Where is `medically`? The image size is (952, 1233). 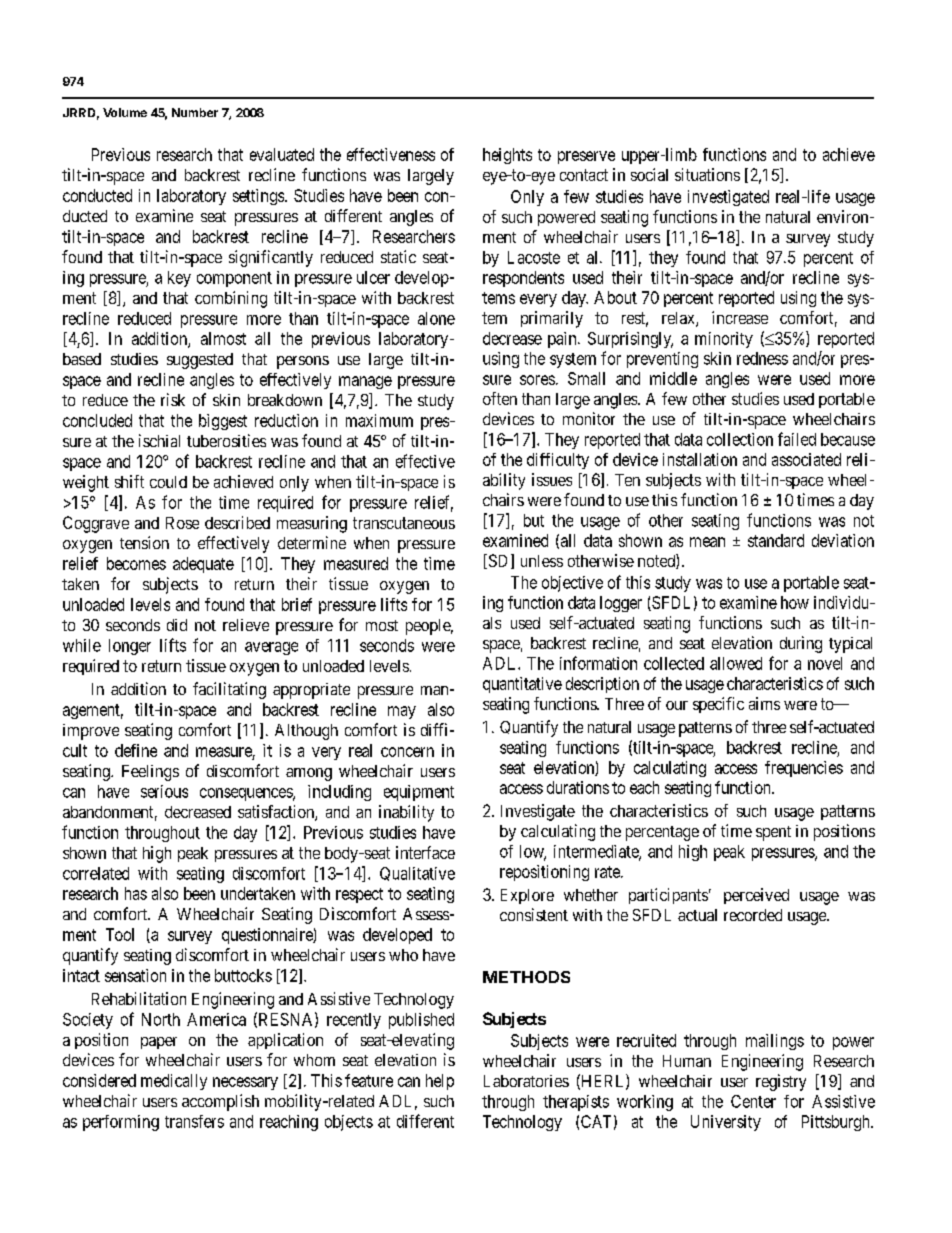
medically is located at coordinates (174, 1082).
